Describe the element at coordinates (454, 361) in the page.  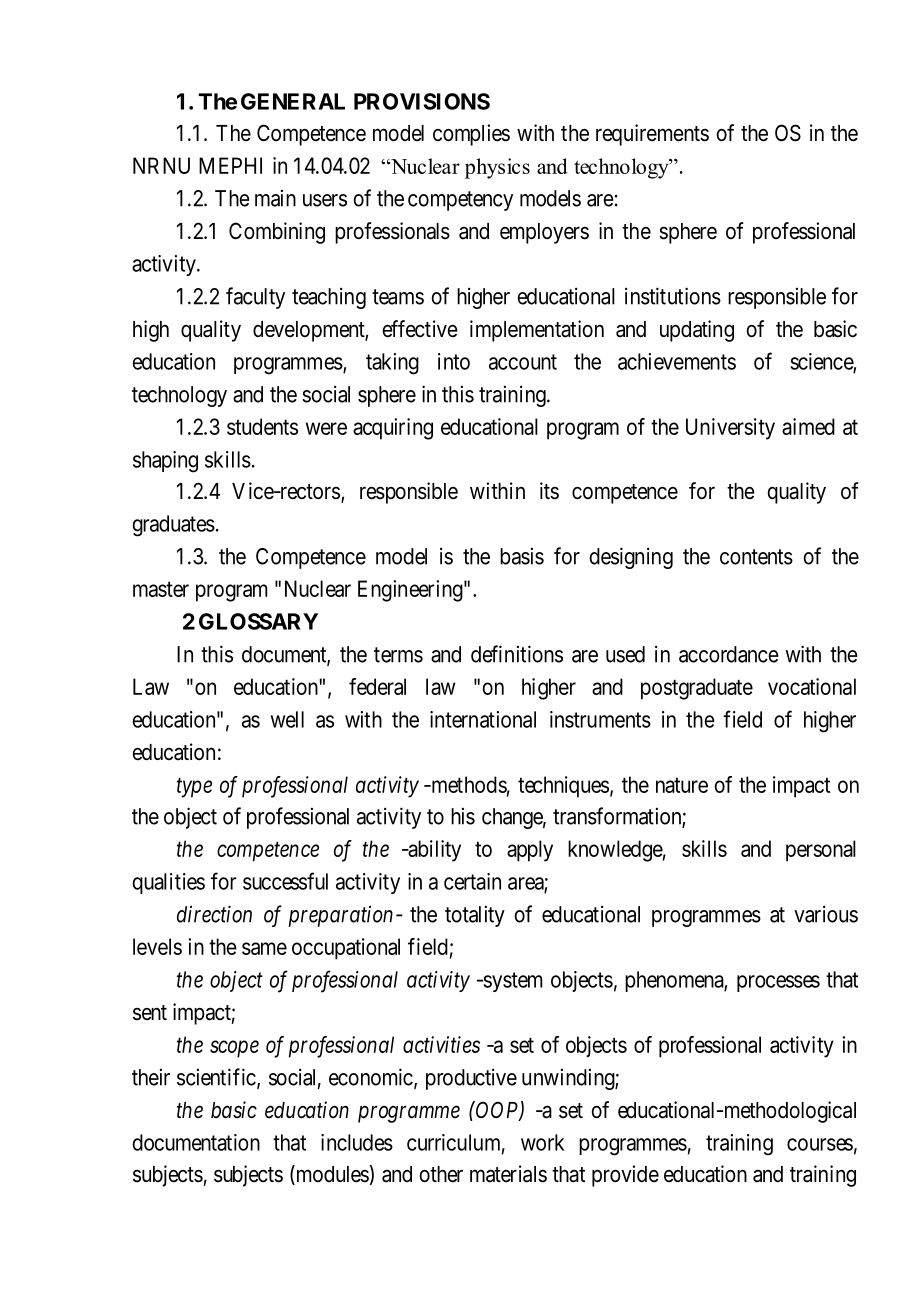
I see `into` at that location.
